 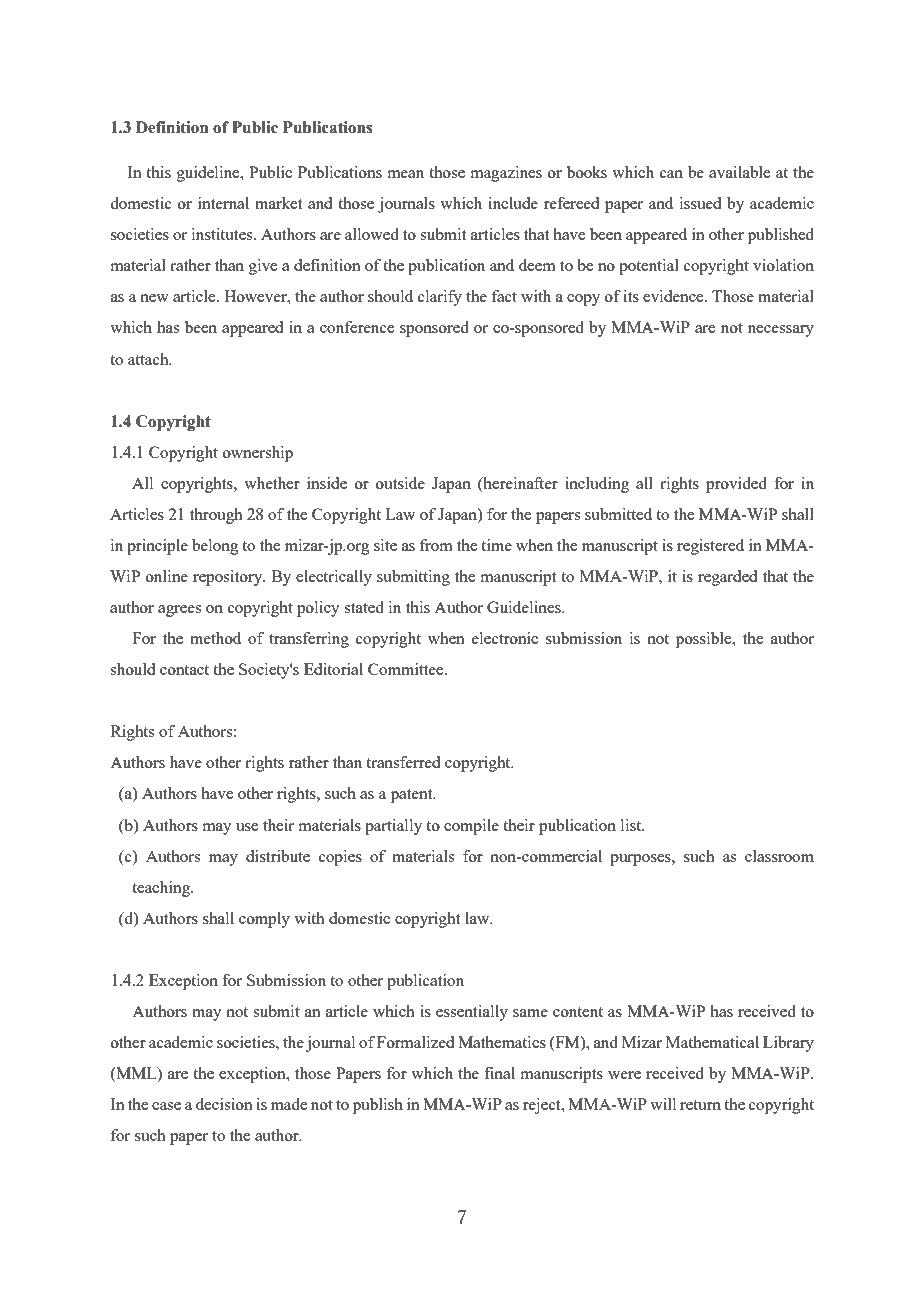 I want to click on decision, so click(x=224, y=1104).
